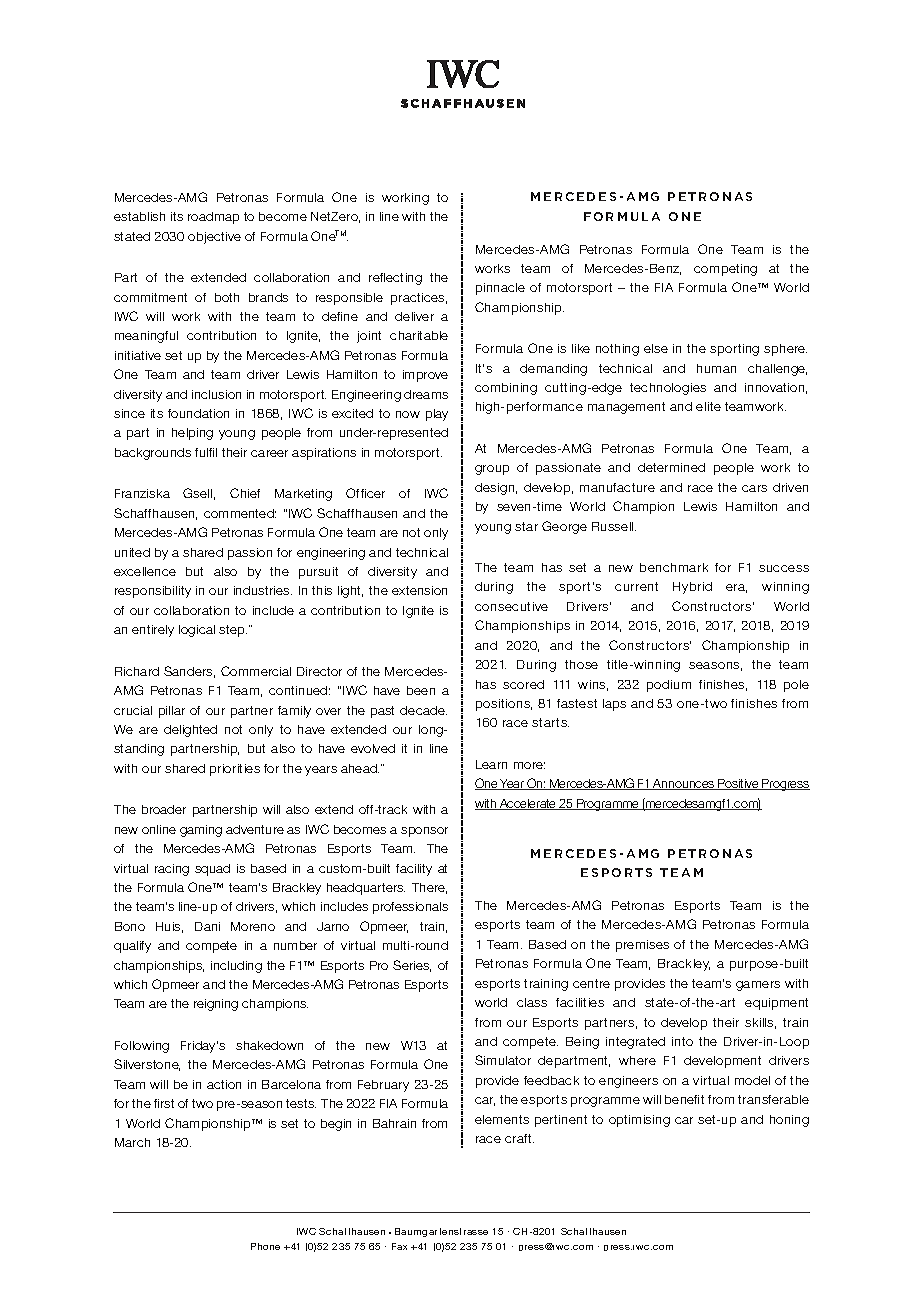 Image resolution: width=924 pixels, height=1308 pixels. I want to click on Fax, so click(399, 1246).
